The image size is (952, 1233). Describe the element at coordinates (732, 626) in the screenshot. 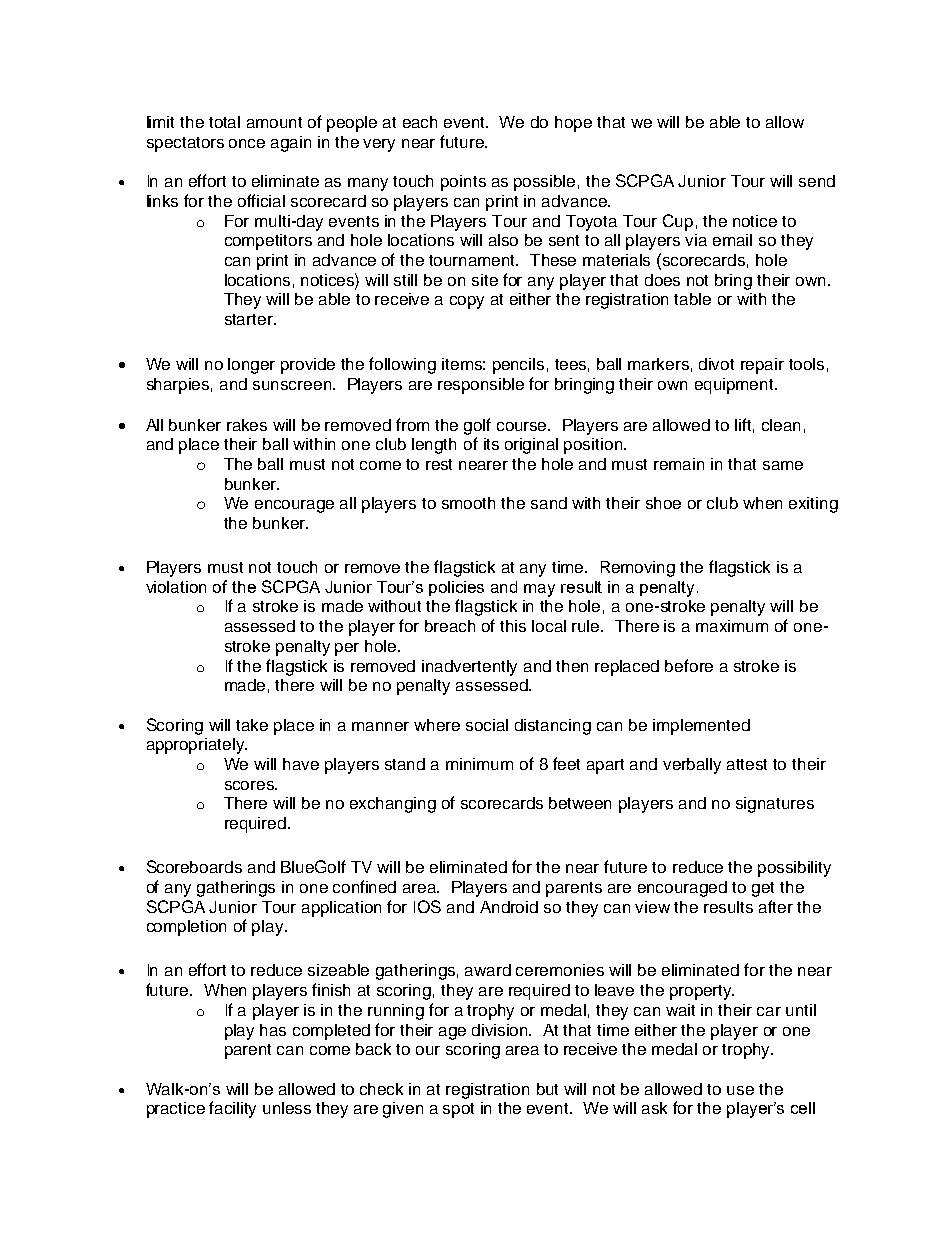

I see `maximum` at that location.
